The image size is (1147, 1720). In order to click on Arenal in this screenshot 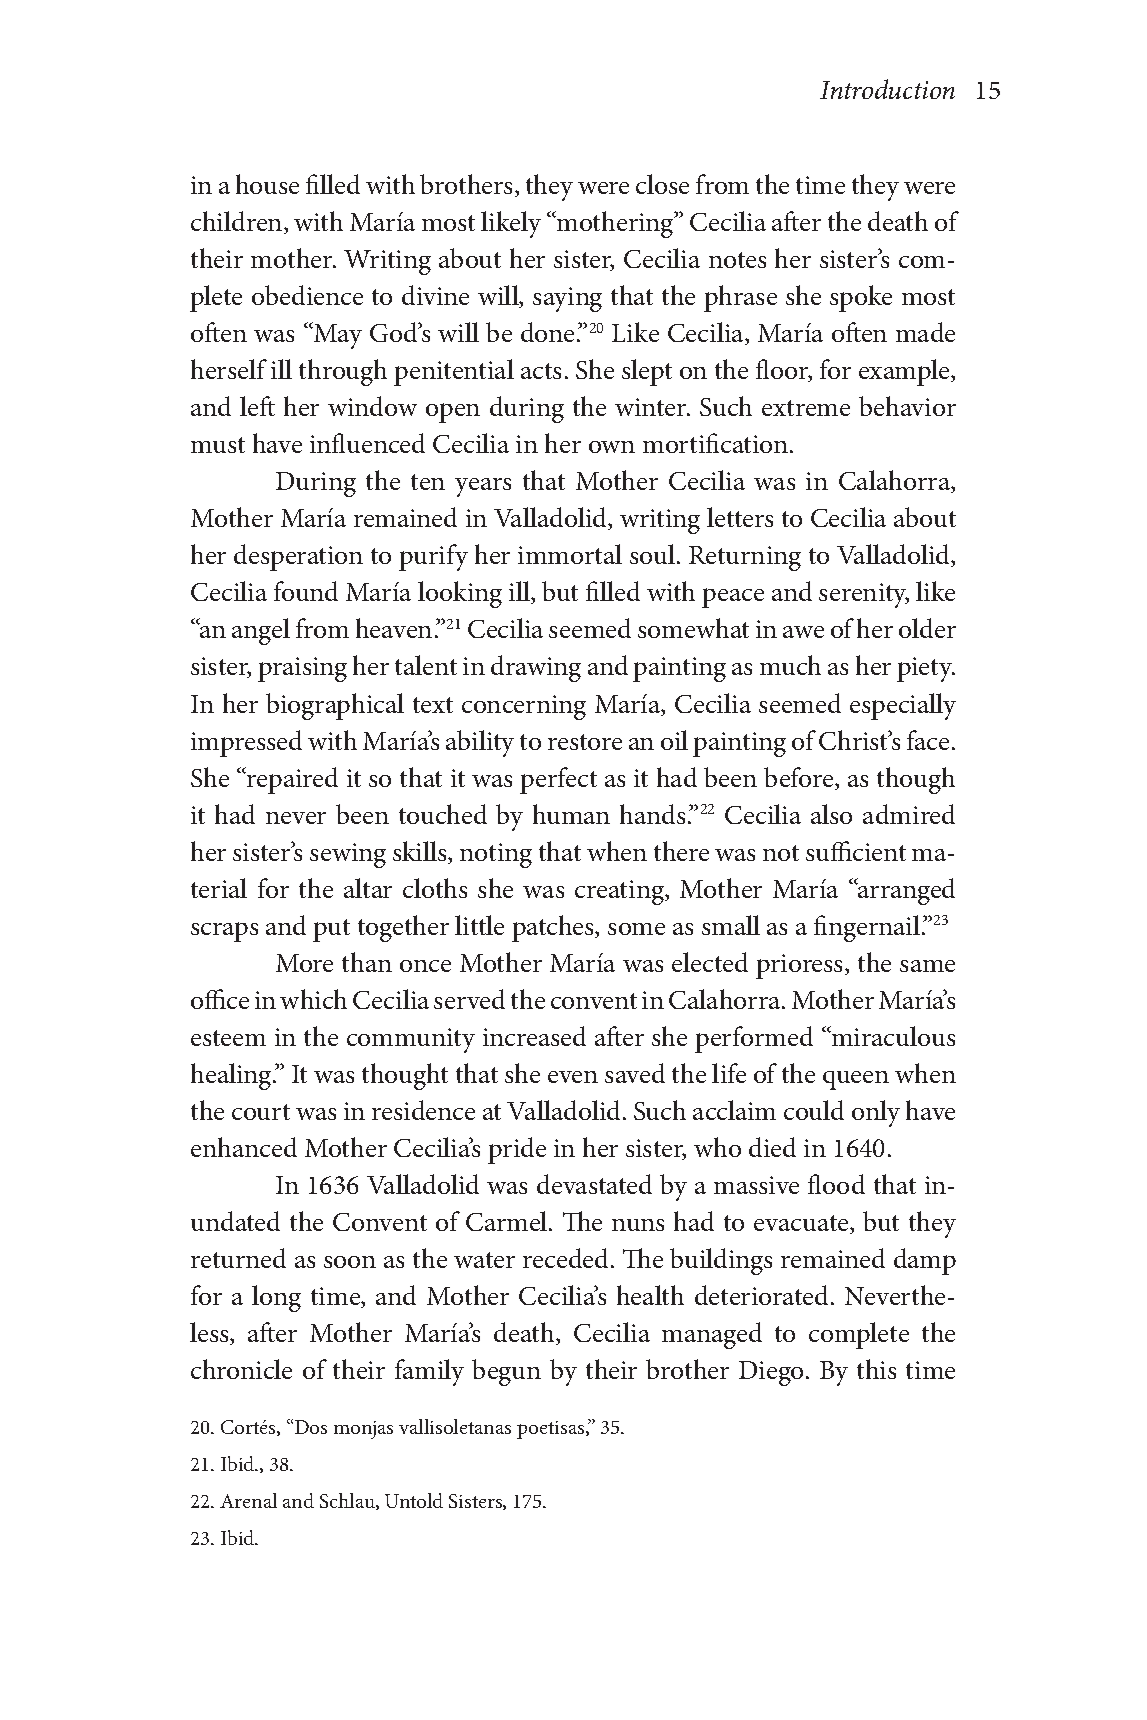, I will do `click(248, 1500)`.
